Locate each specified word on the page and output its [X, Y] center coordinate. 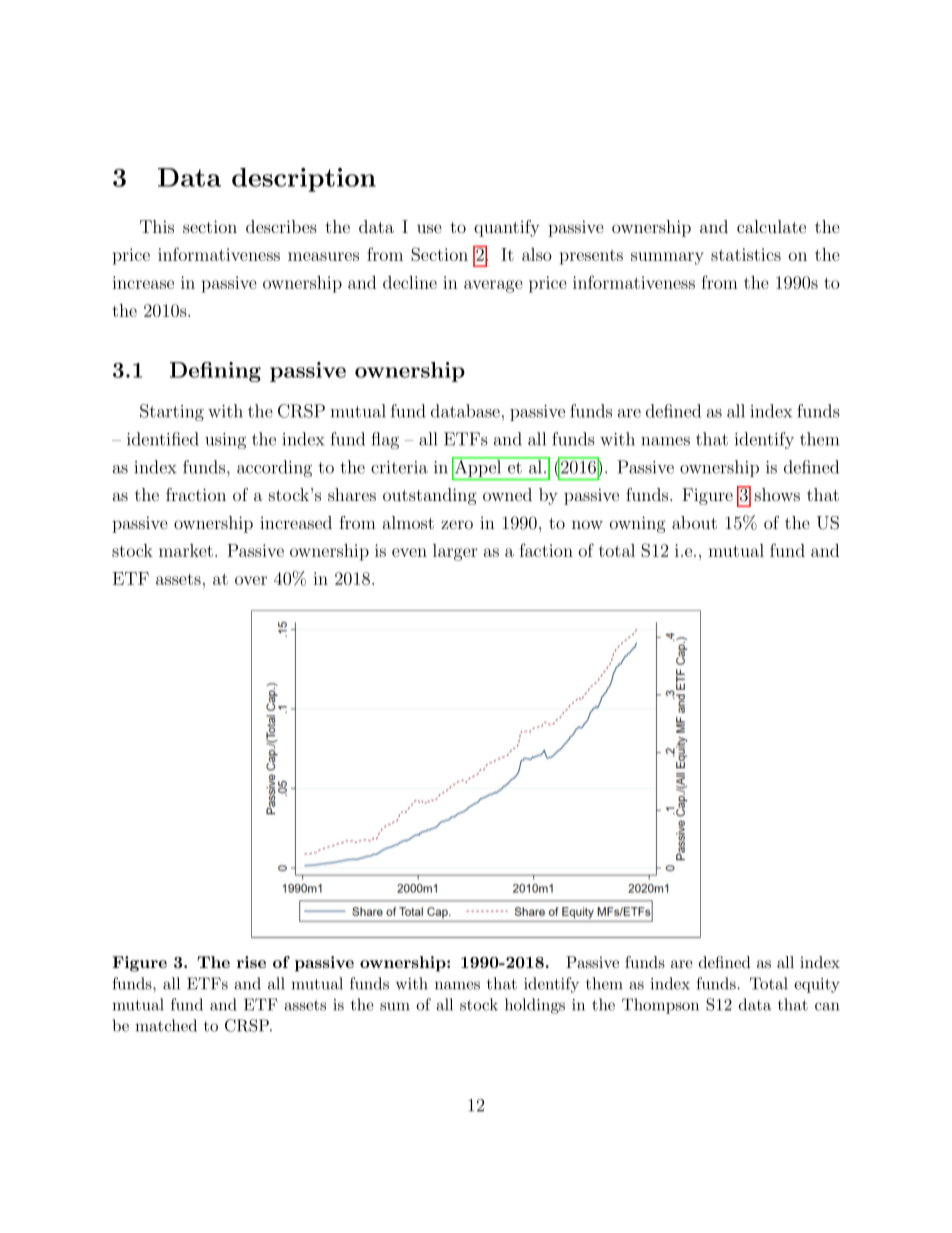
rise [251, 962]
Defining [215, 372]
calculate [771, 226]
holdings [535, 1006]
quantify [507, 228]
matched [166, 1025]
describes [281, 226]
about [694, 522]
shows [777, 494]
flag [385, 440]
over [251, 580]
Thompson [660, 1006]
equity [817, 985]
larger [455, 552]
